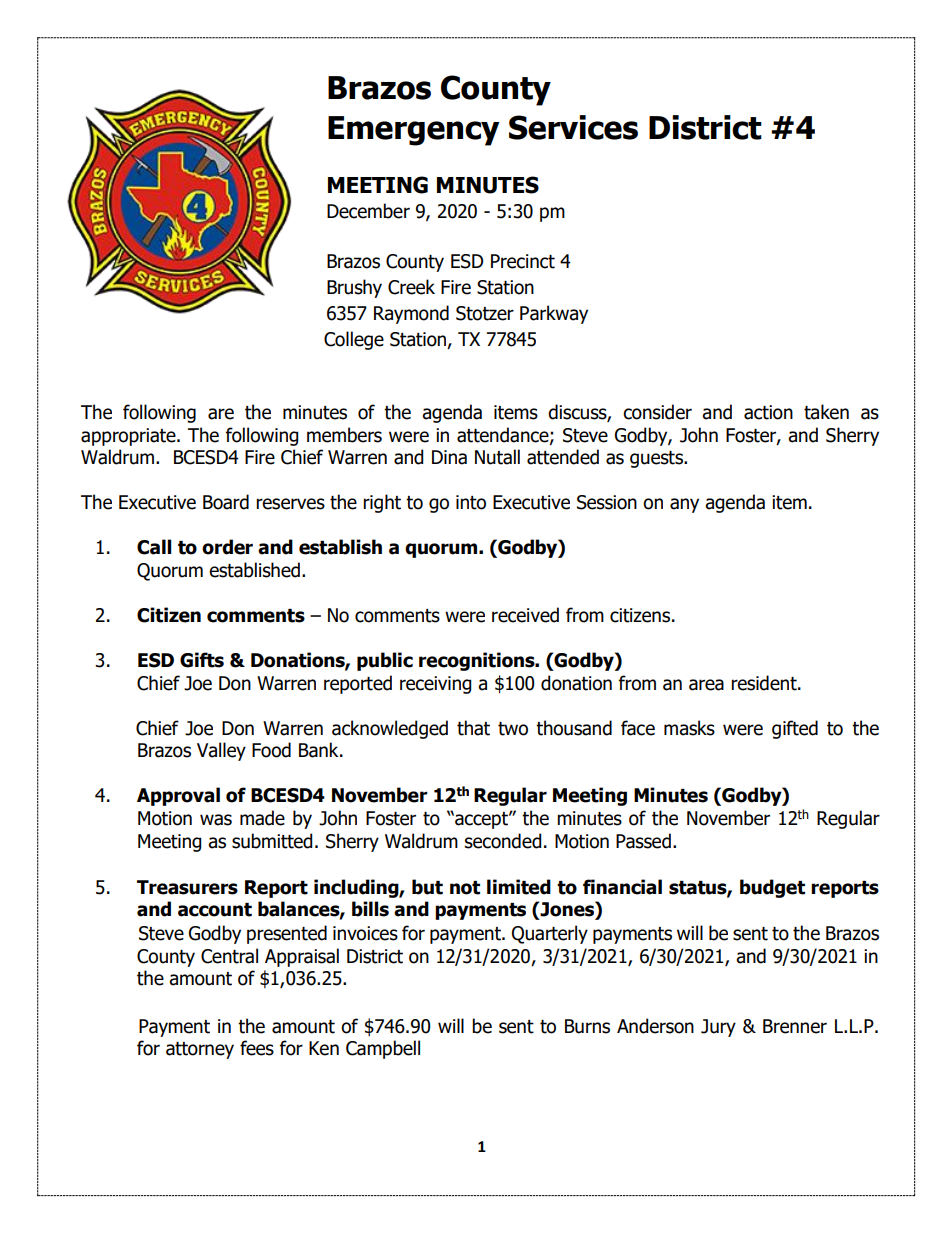 Image resolution: width=952 pixels, height=1233 pixels. Describe the element at coordinates (473, 728) in the screenshot. I see `that` at that location.
